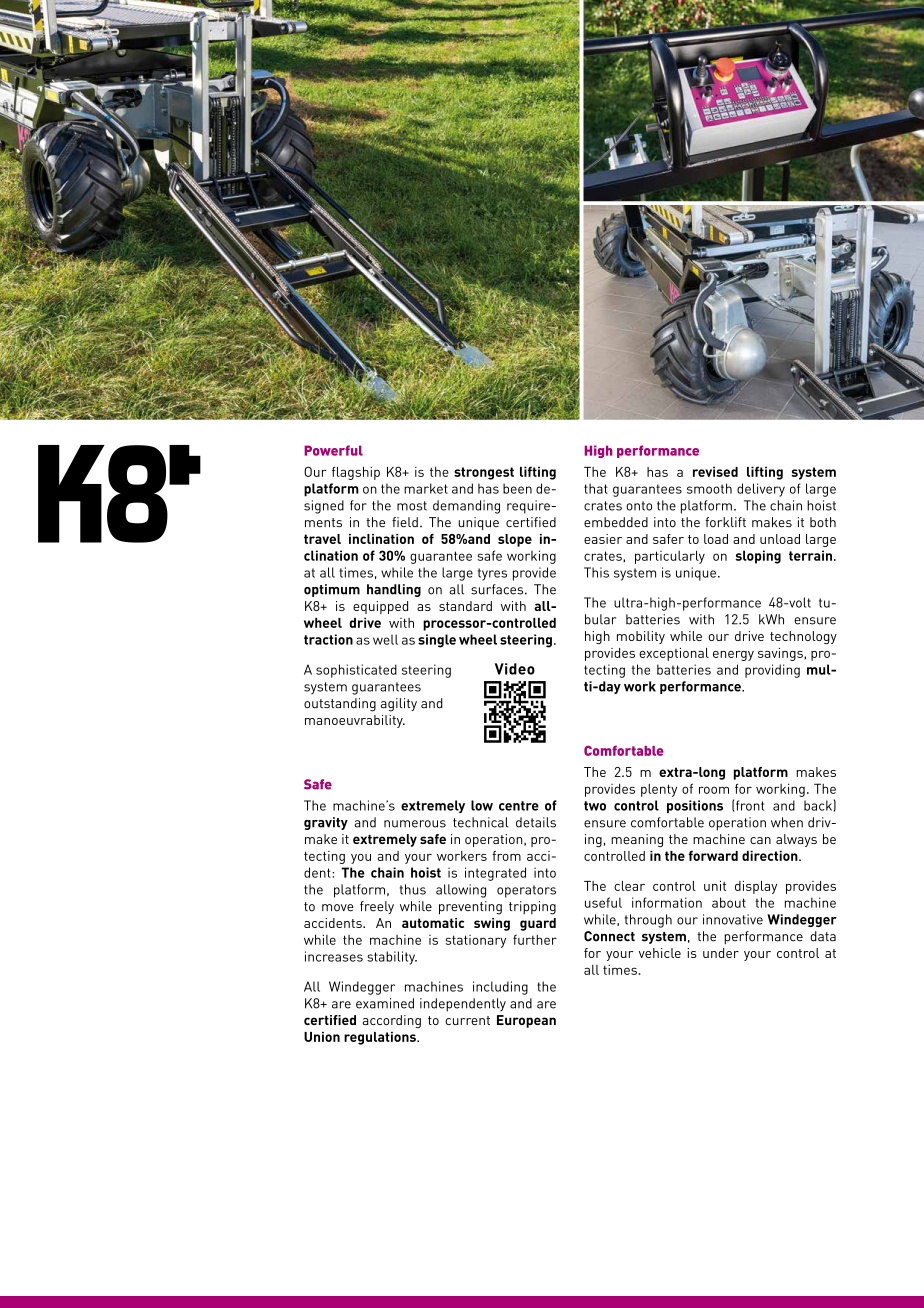 Image resolution: width=924 pixels, height=1308 pixels. Describe the element at coordinates (756, 887) in the screenshot. I see `display` at that location.
